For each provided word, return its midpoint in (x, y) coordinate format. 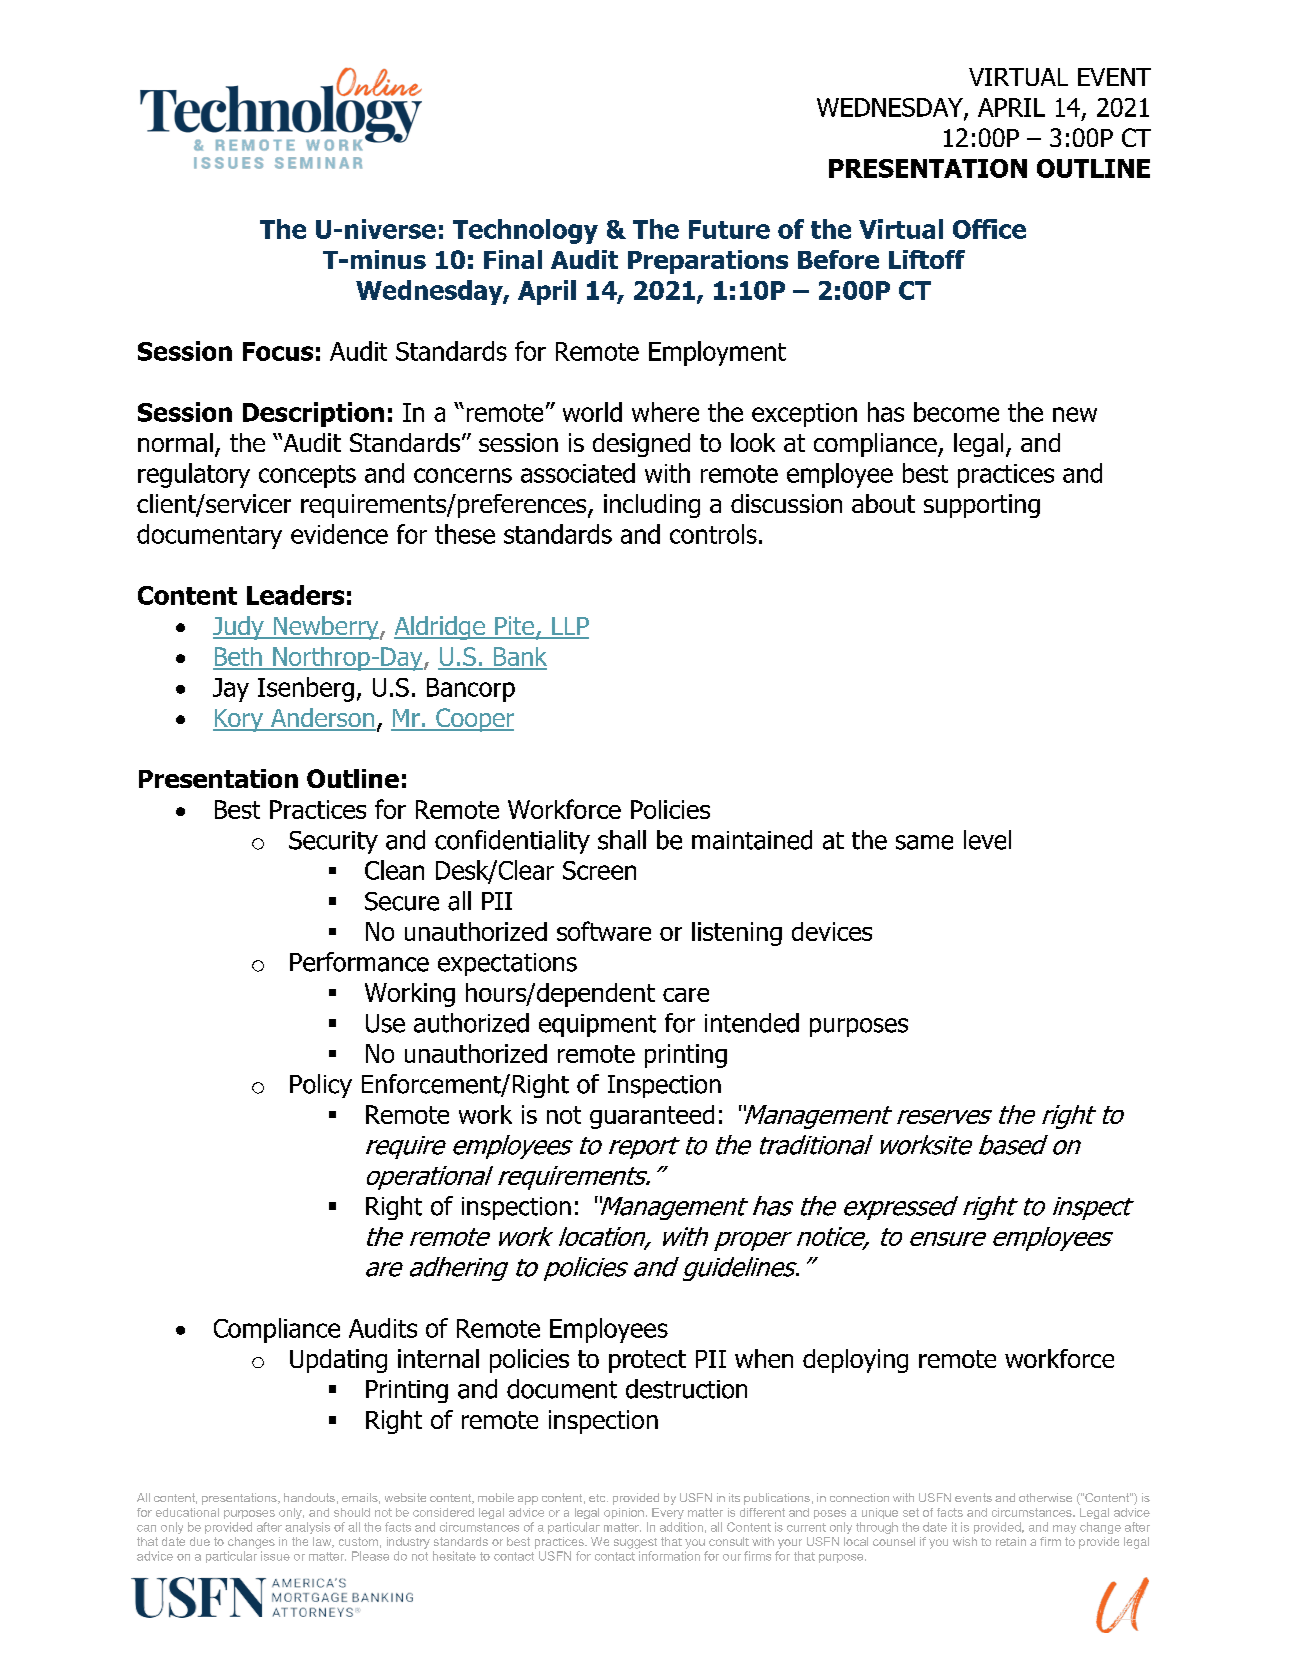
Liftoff (927, 259)
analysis (307, 1528)
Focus (278, 351)
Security (333, 842)
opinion (624, 1513)
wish (965, 1541)
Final (513, 259)
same (924, 842)
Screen (599, 870)
